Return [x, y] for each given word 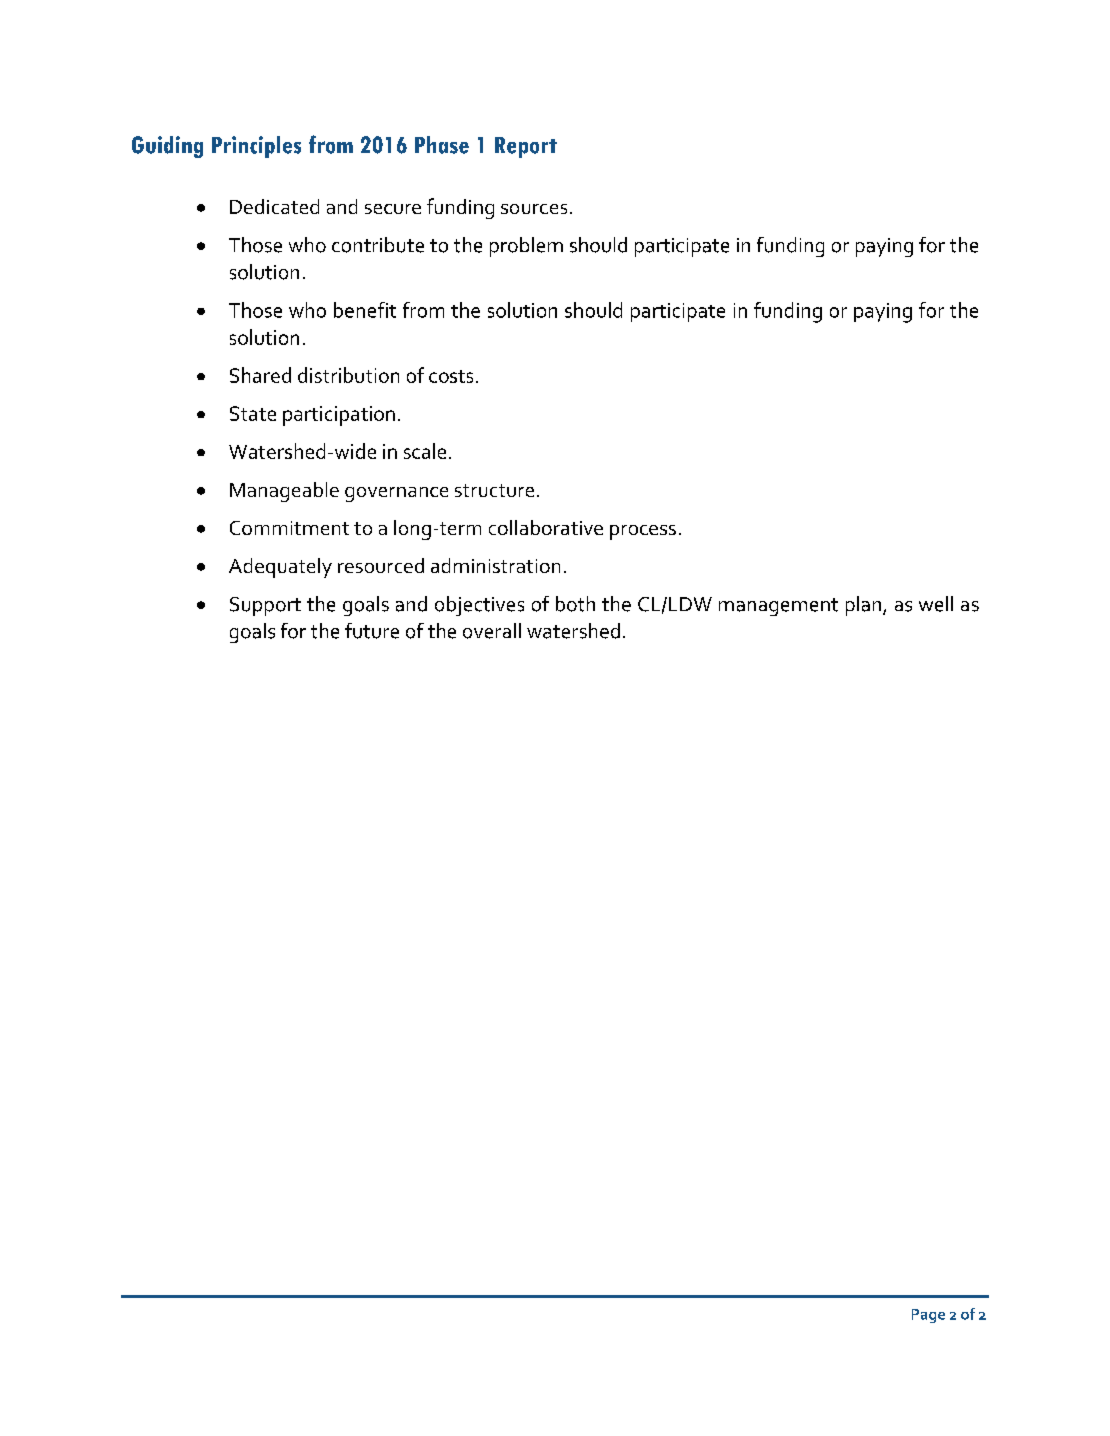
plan [865, 606]
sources [534, 209]
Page [928, 1316]
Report [526, 147]
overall [492, 631]
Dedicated [274, 206]
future [372, 631]
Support [265, 606]
